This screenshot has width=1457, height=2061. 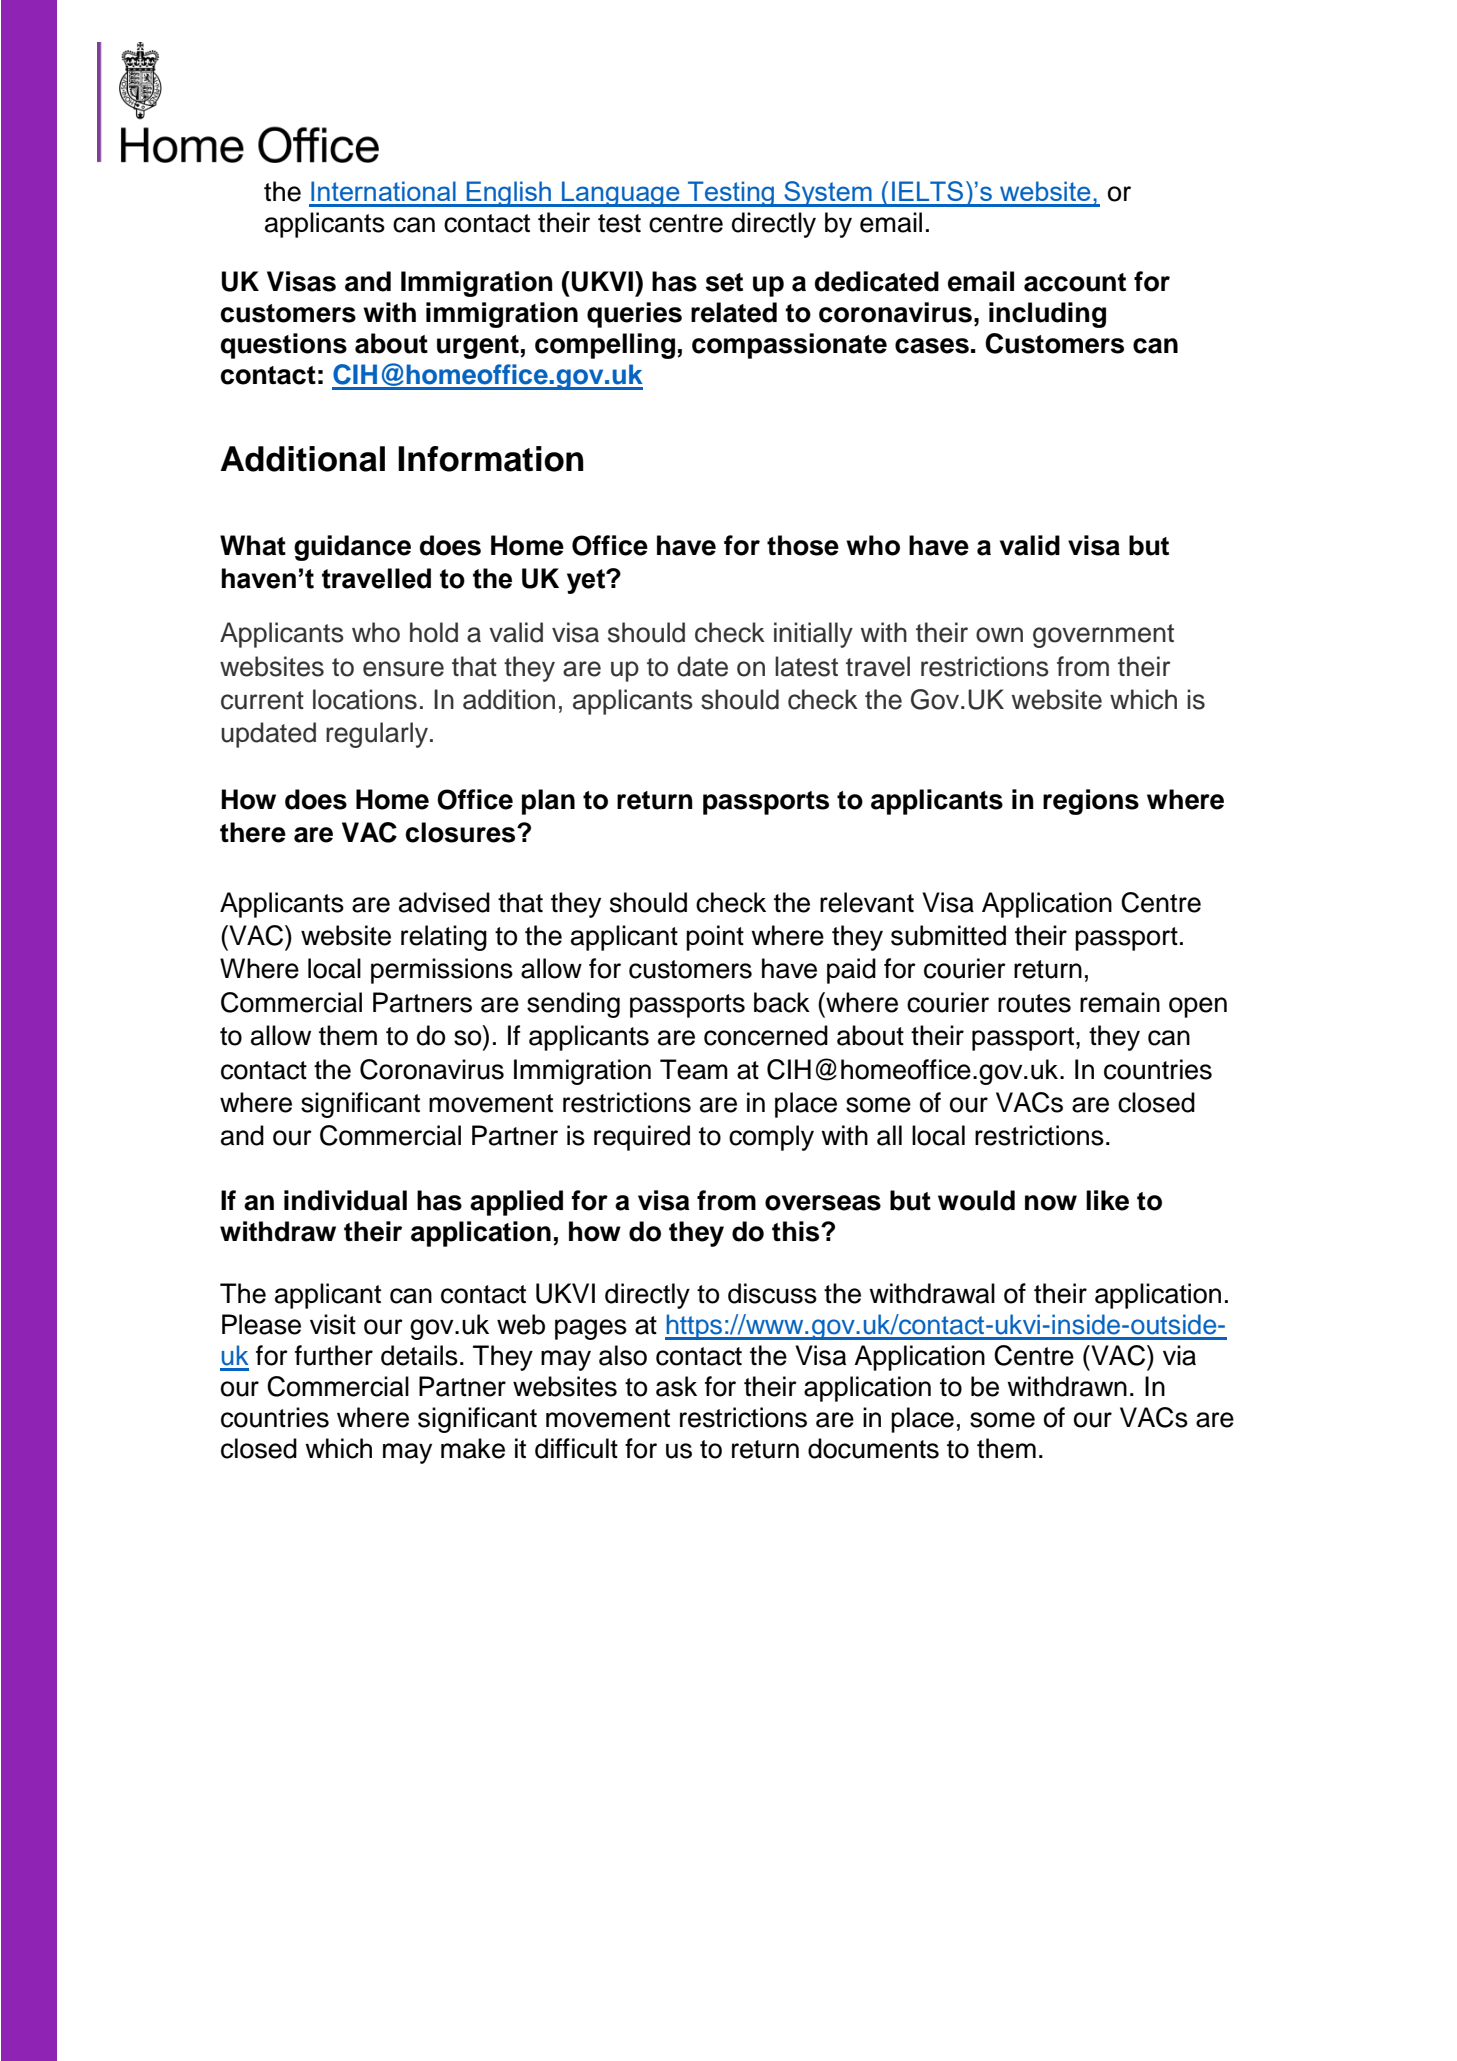 What do you see at coordinates (771, 1138) in the screenshot?
I see `comply` at bounding box center [771, 1138].
